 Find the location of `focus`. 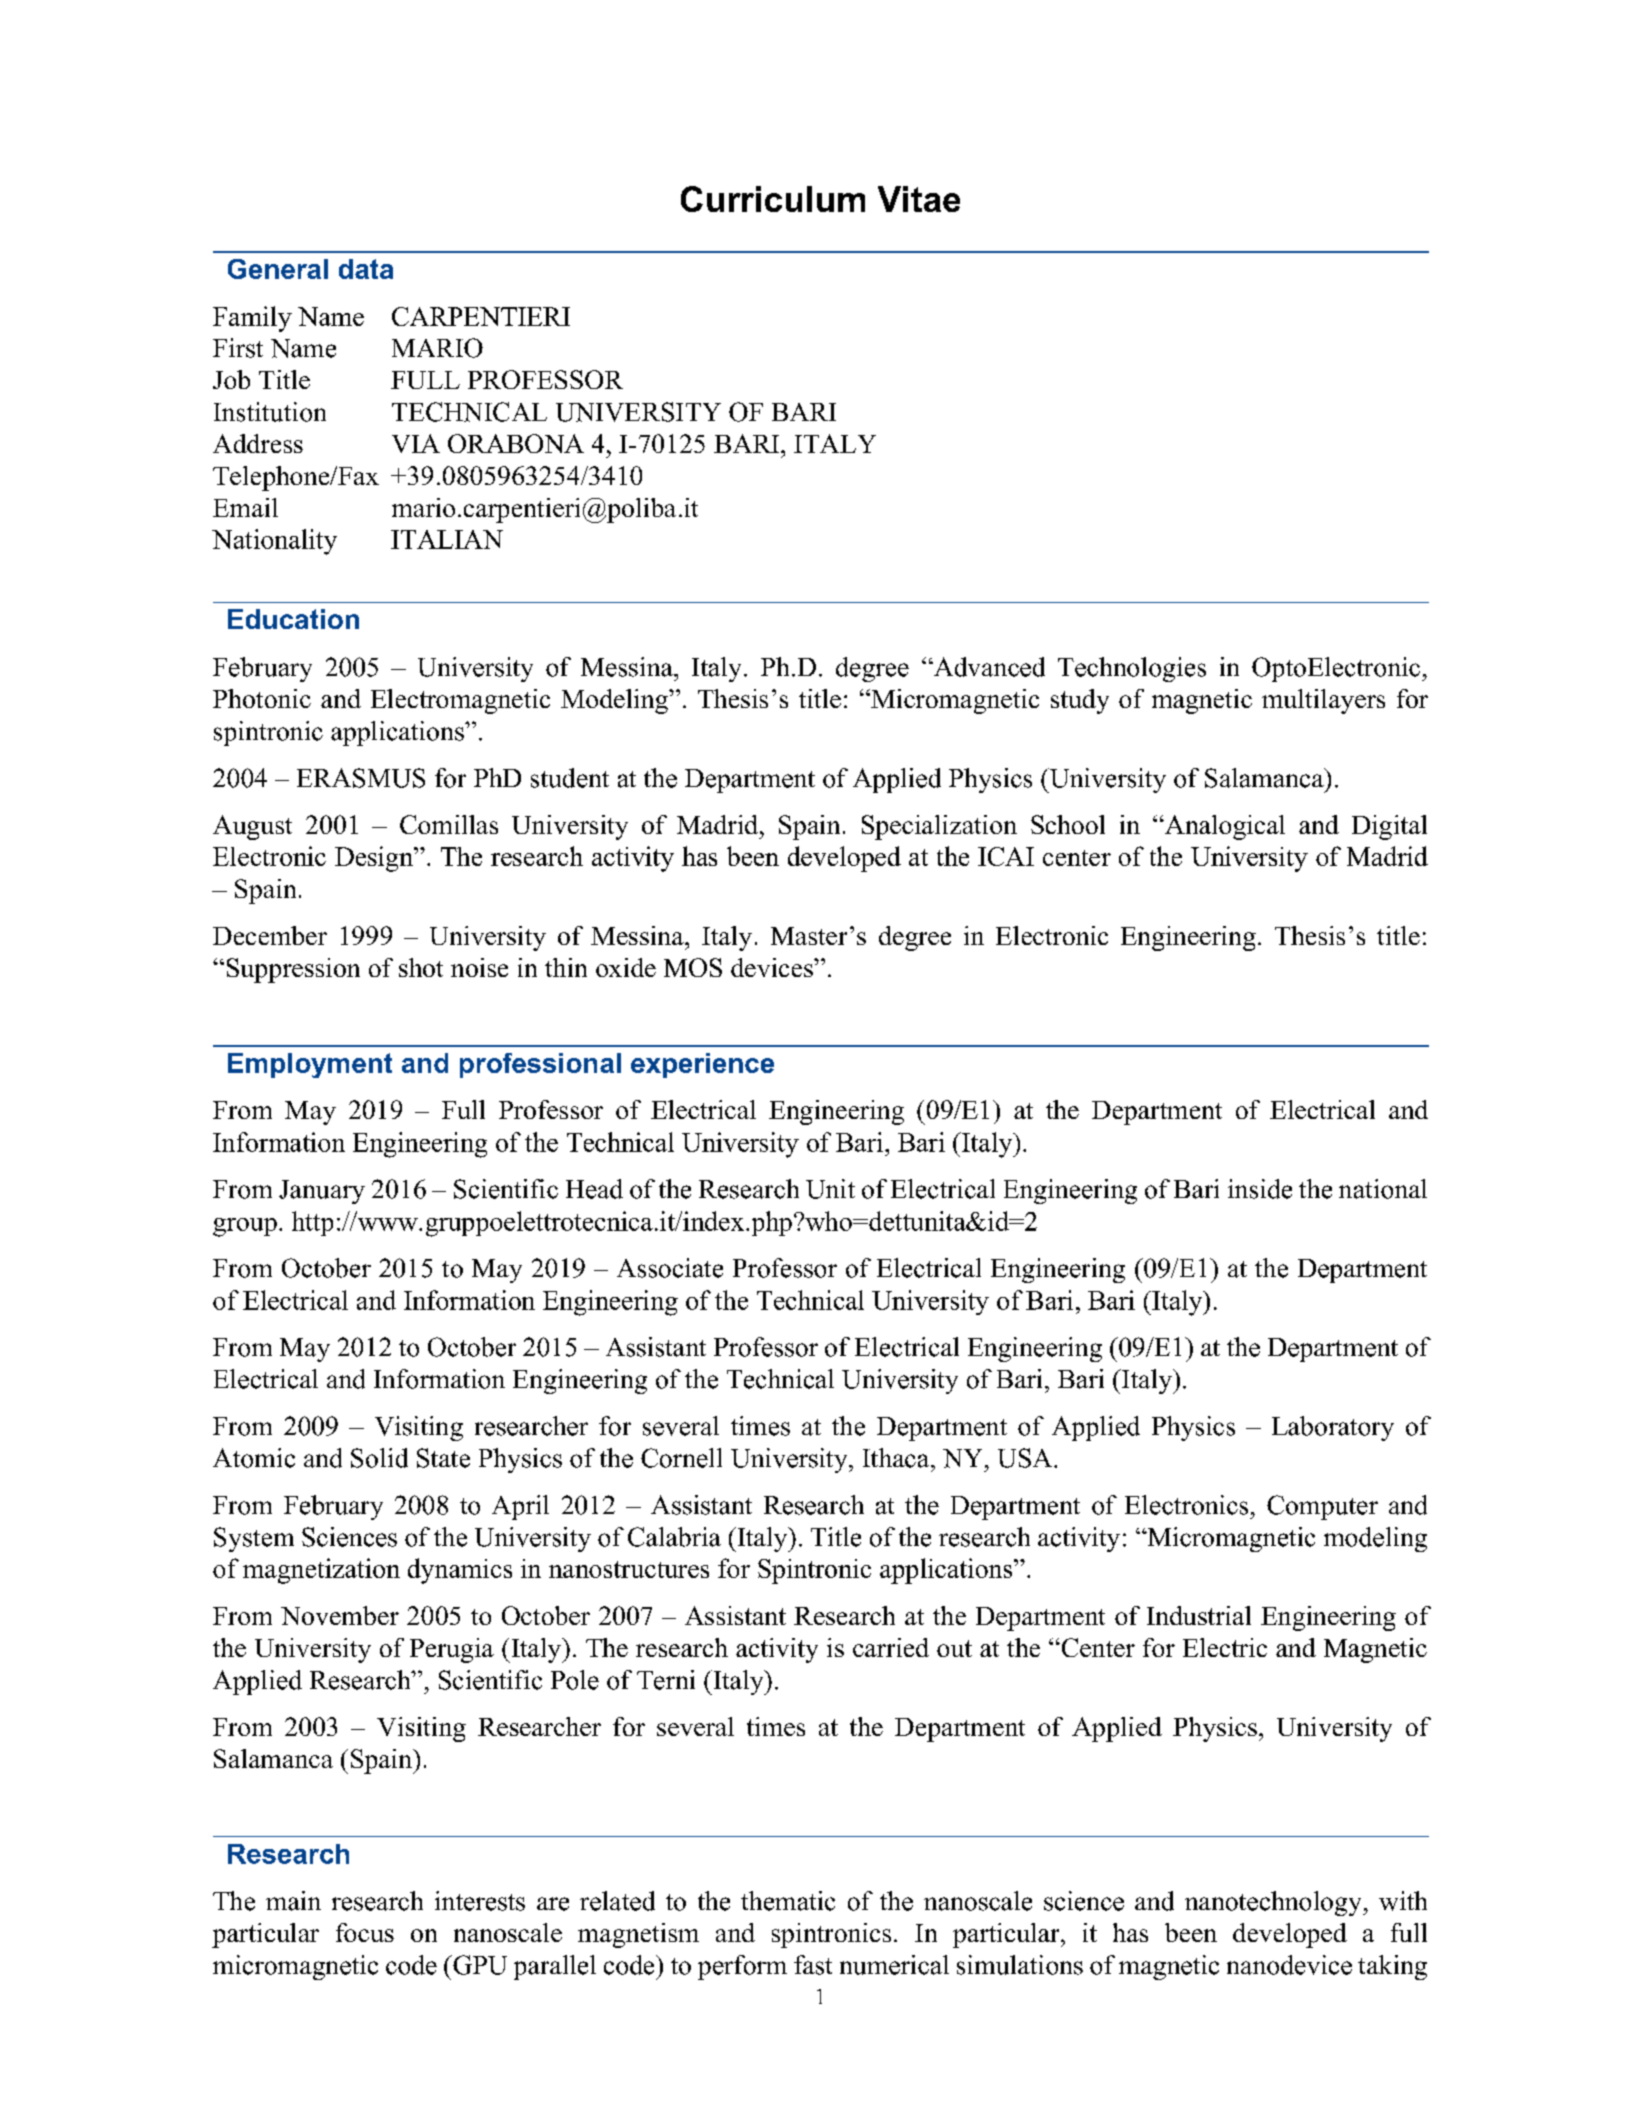

focus is located at coordinates (365, 1932).
